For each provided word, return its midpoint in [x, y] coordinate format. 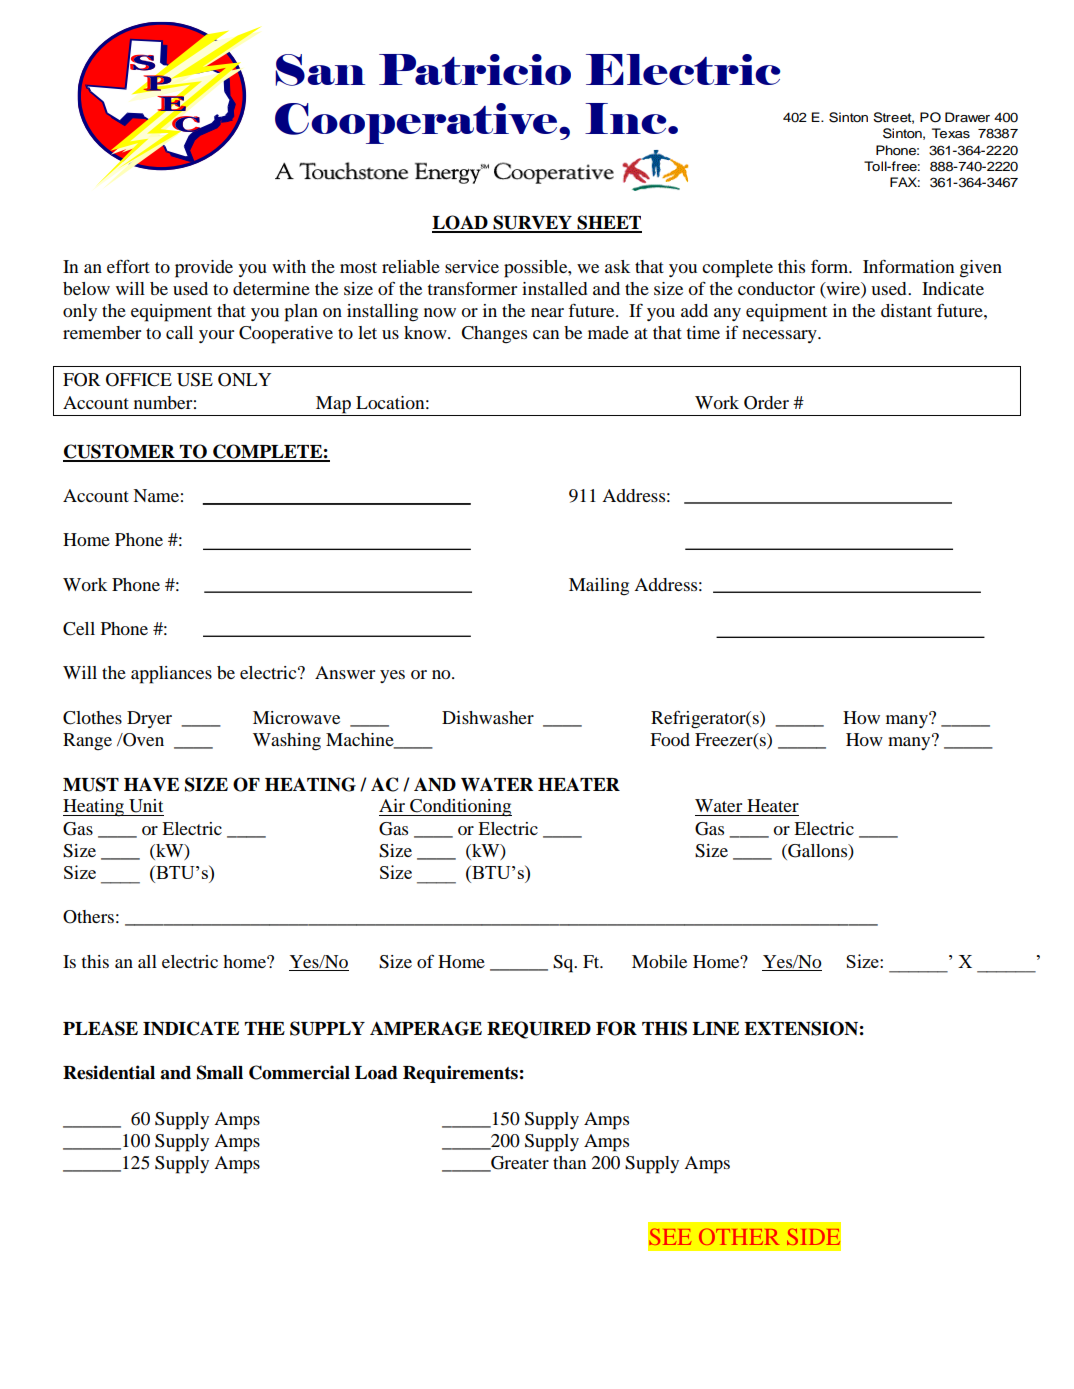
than [569, 1162]
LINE [715, 1029]
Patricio [475, 69]
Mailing [599, 587]
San [320, 70]
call [179, 332]
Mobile [659, 961]
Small [220, 1072]
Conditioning [460, 808]
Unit [146, 806]
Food [670, 739]
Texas [951, 133]
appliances [171, 675]
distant [906, 310]
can [546, 334]
